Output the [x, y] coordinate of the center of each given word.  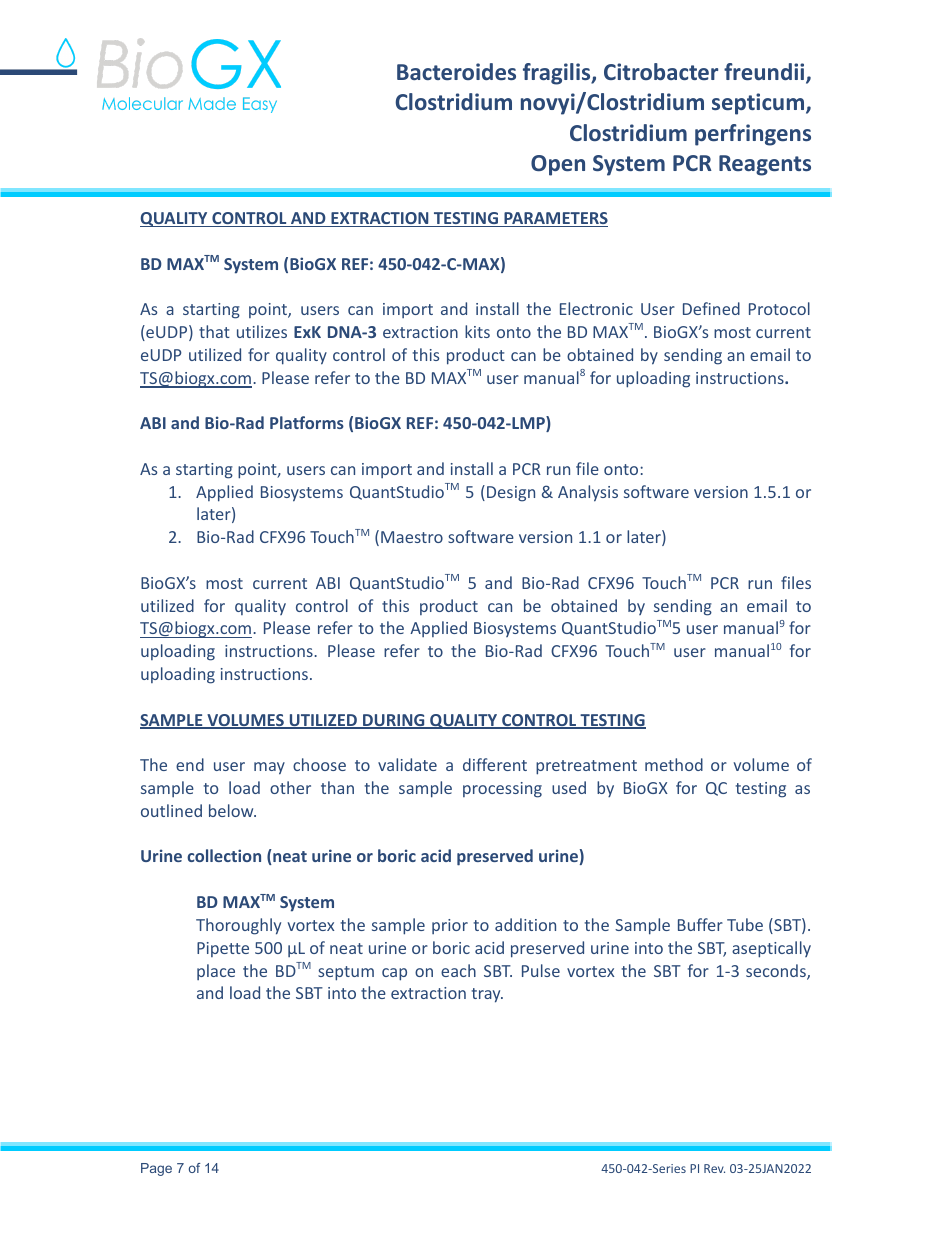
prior [450, 926]
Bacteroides [456, 71]
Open [558, 165]
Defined [711, 308]
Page [156, 1169]
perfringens [753, 135]
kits [477, 331]
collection [224, 855]
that [214, 331]
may [269, 768]
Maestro [412, 537]
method [674, 764]
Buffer [700, 924]
